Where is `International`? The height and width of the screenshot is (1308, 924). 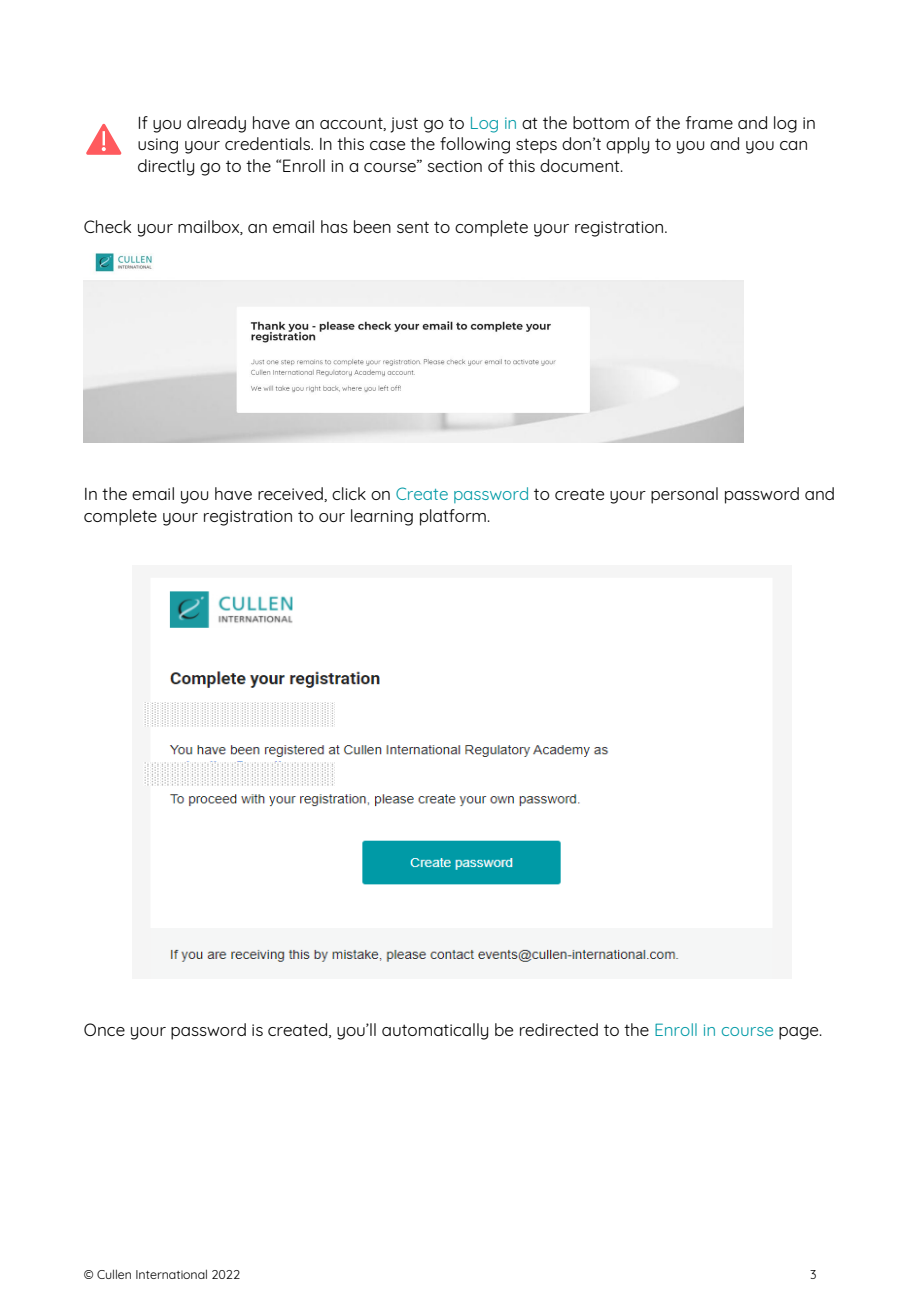
International is located at coordinates (171, 1274).
